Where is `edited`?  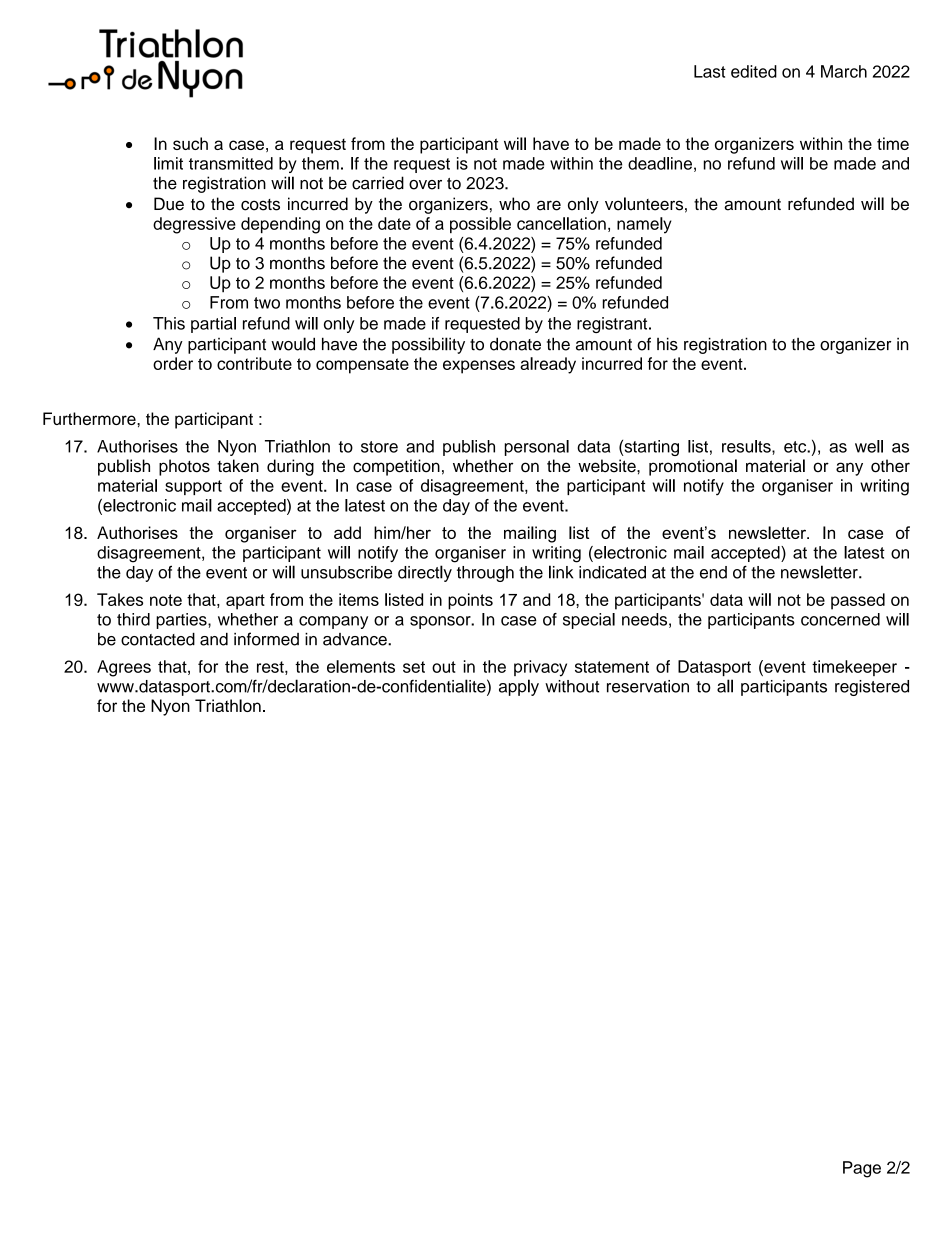
edited is located at coordinates (754, 71).
